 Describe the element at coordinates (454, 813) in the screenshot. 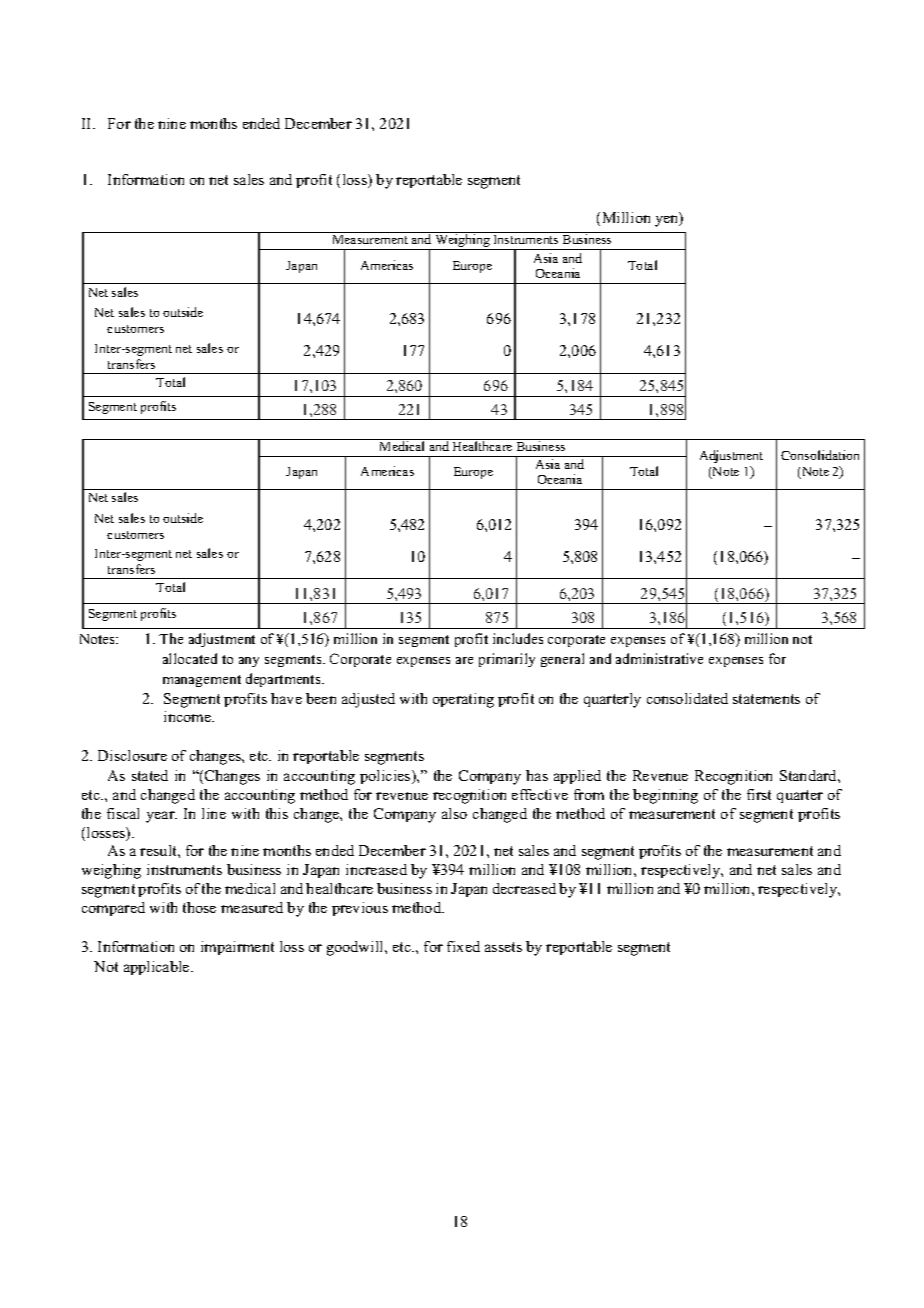

I see `also` at that location.
